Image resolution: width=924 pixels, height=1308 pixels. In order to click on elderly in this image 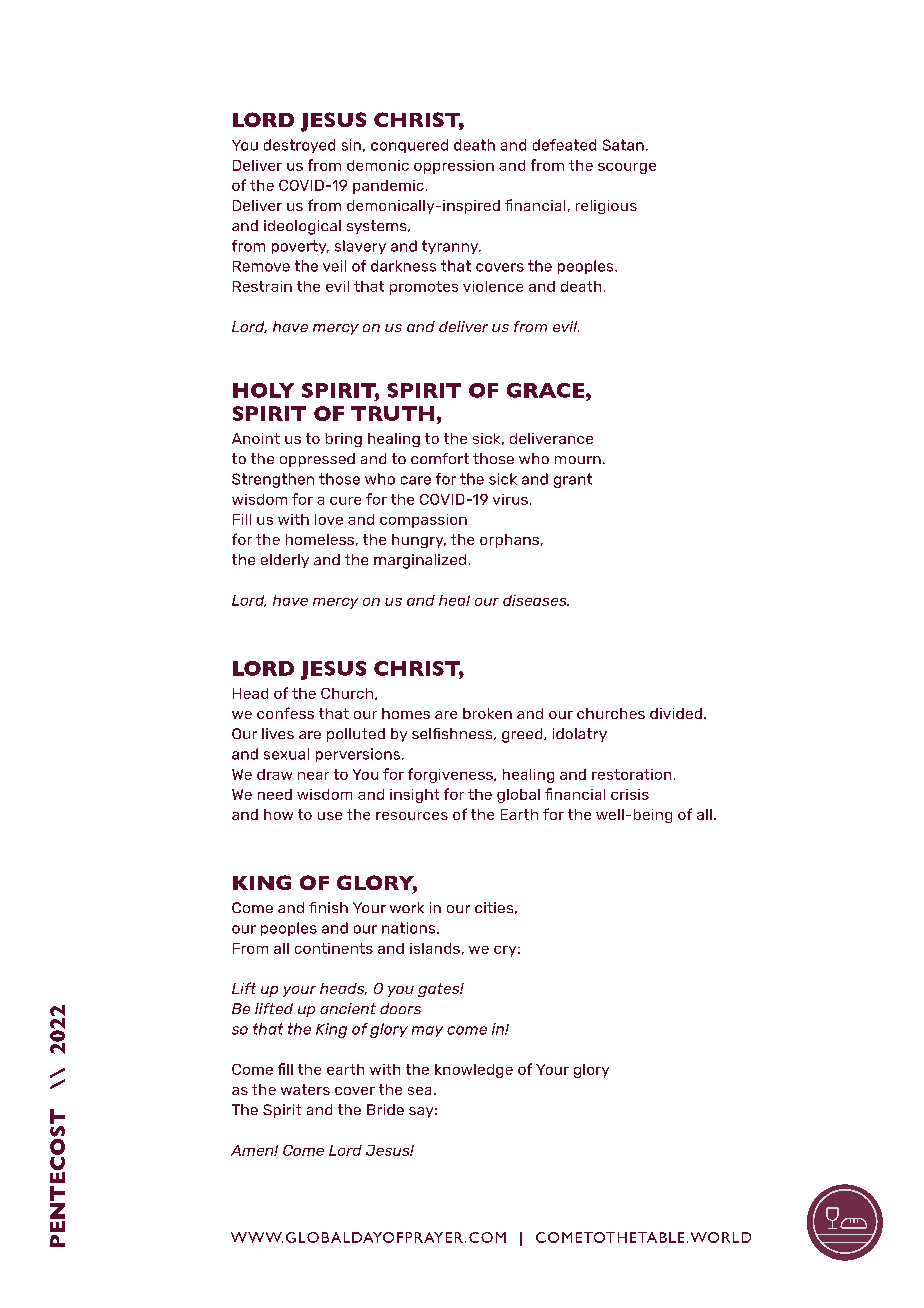, I will do `click(285, 561)`.
